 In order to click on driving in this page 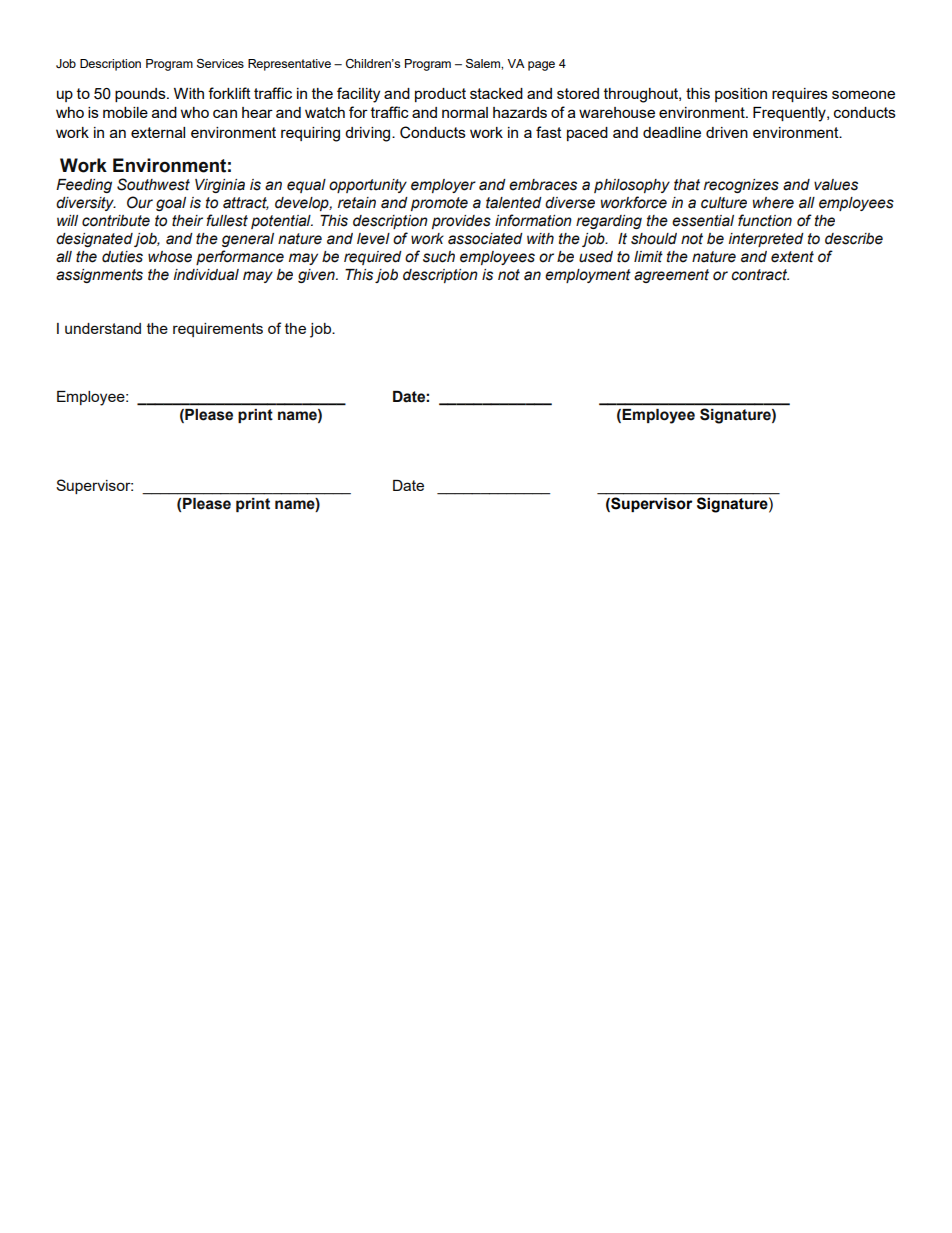, I will do `click(369, 134)`.
